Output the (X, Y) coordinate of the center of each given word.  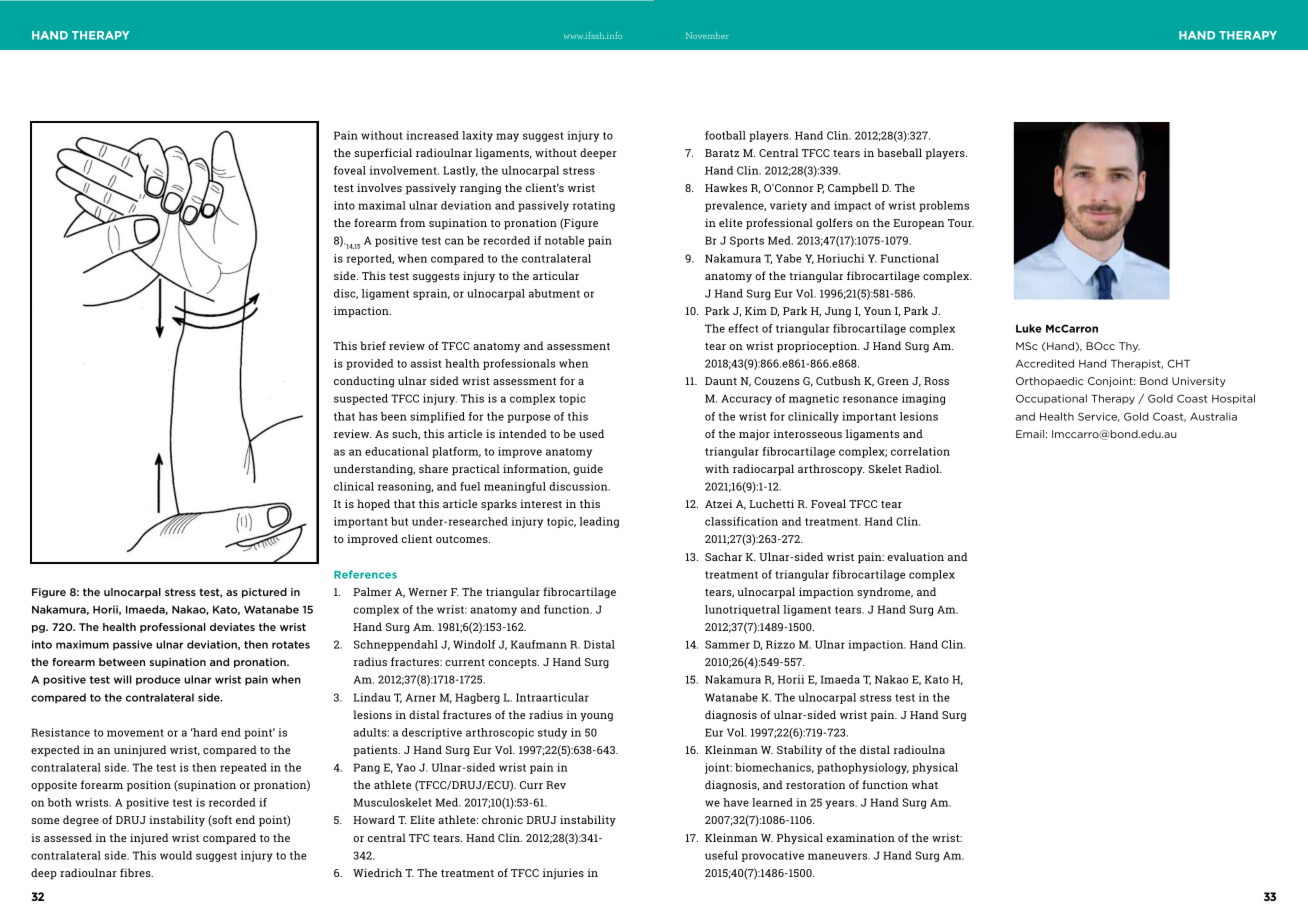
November (707, 35)
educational (397, 451)
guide (588, 470)
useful (721, 855)
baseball (899, 152)
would (176, 855)
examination (860, 837)
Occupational (1051, 399)
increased (432, 135)
